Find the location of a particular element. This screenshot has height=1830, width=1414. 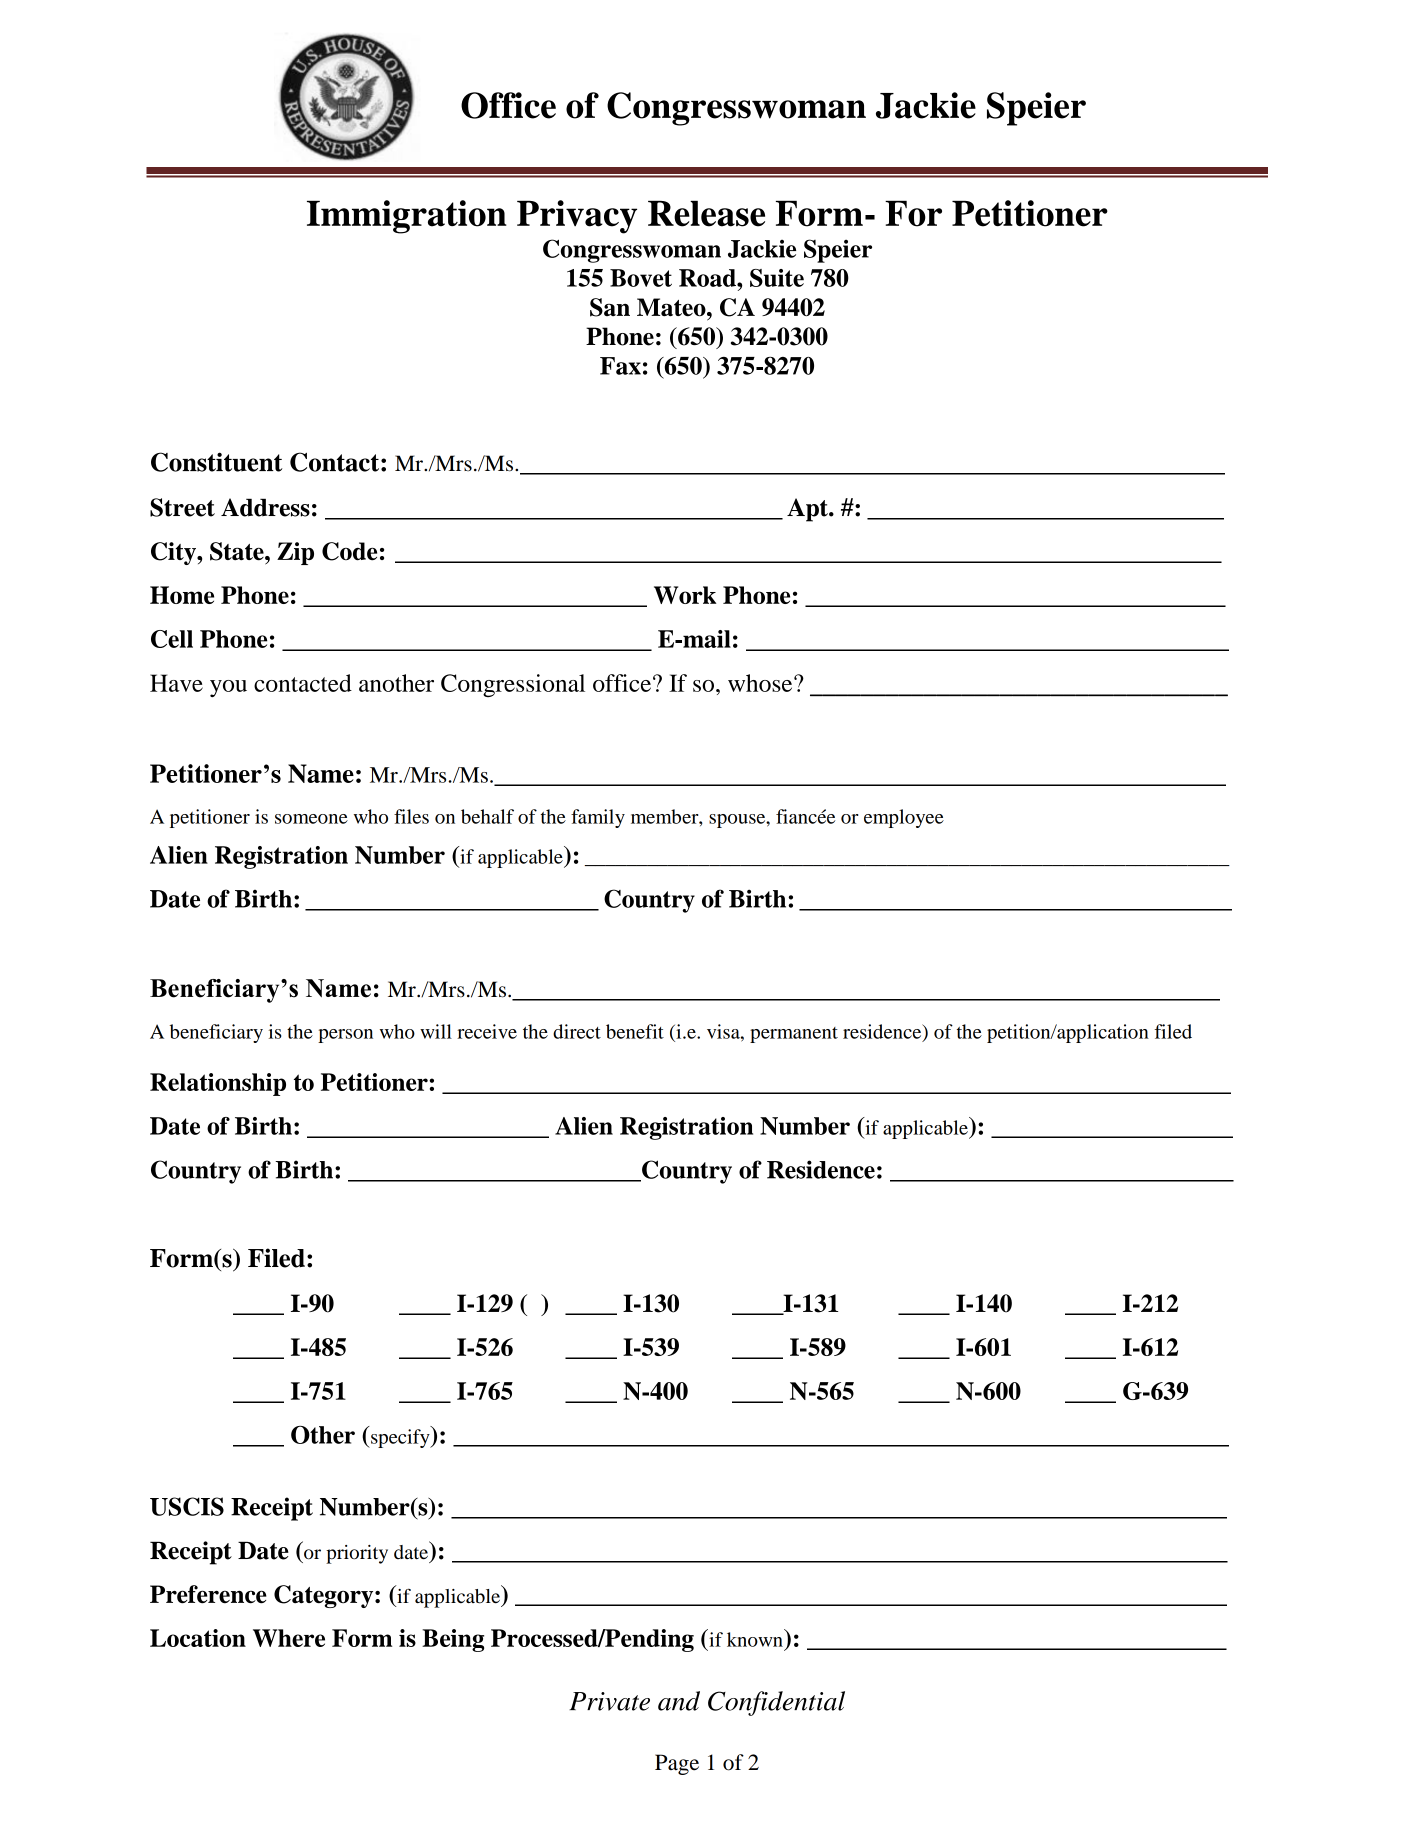

Where is located at coordinates (289, 1638).
